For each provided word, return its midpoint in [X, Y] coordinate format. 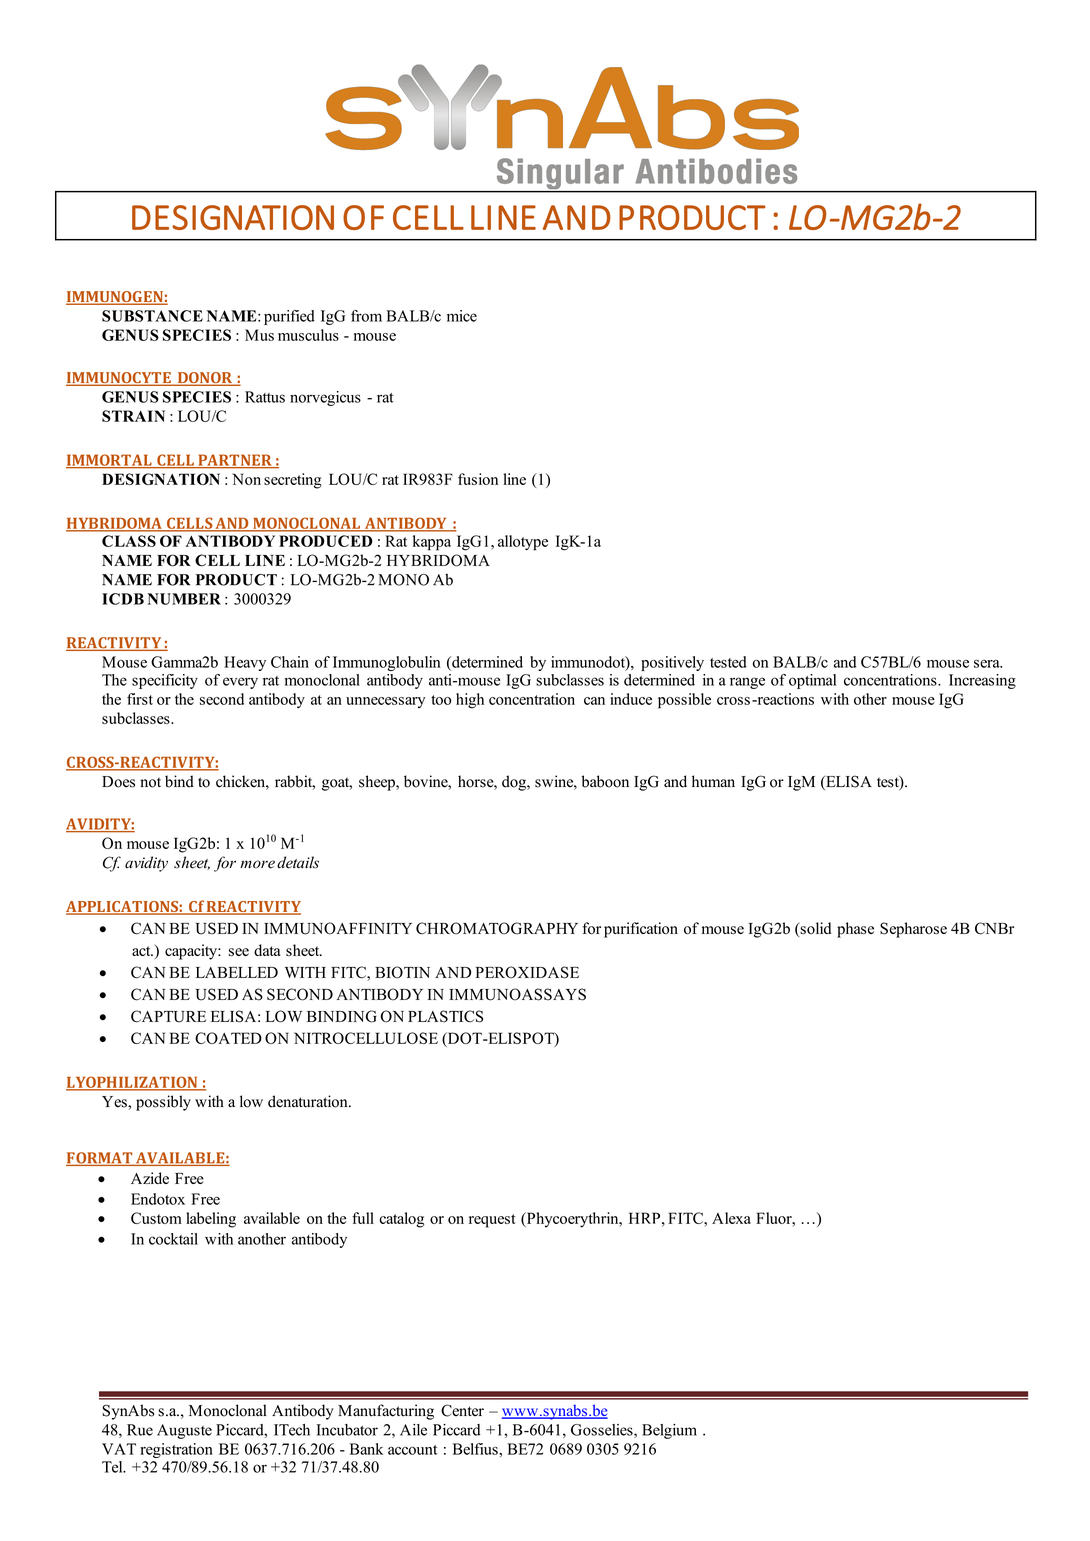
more [257, 864]
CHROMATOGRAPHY [497, 928]
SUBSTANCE [152, 316]
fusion [478, 479]
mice [462, 316]
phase [855, 930]
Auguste [184, 1431]
